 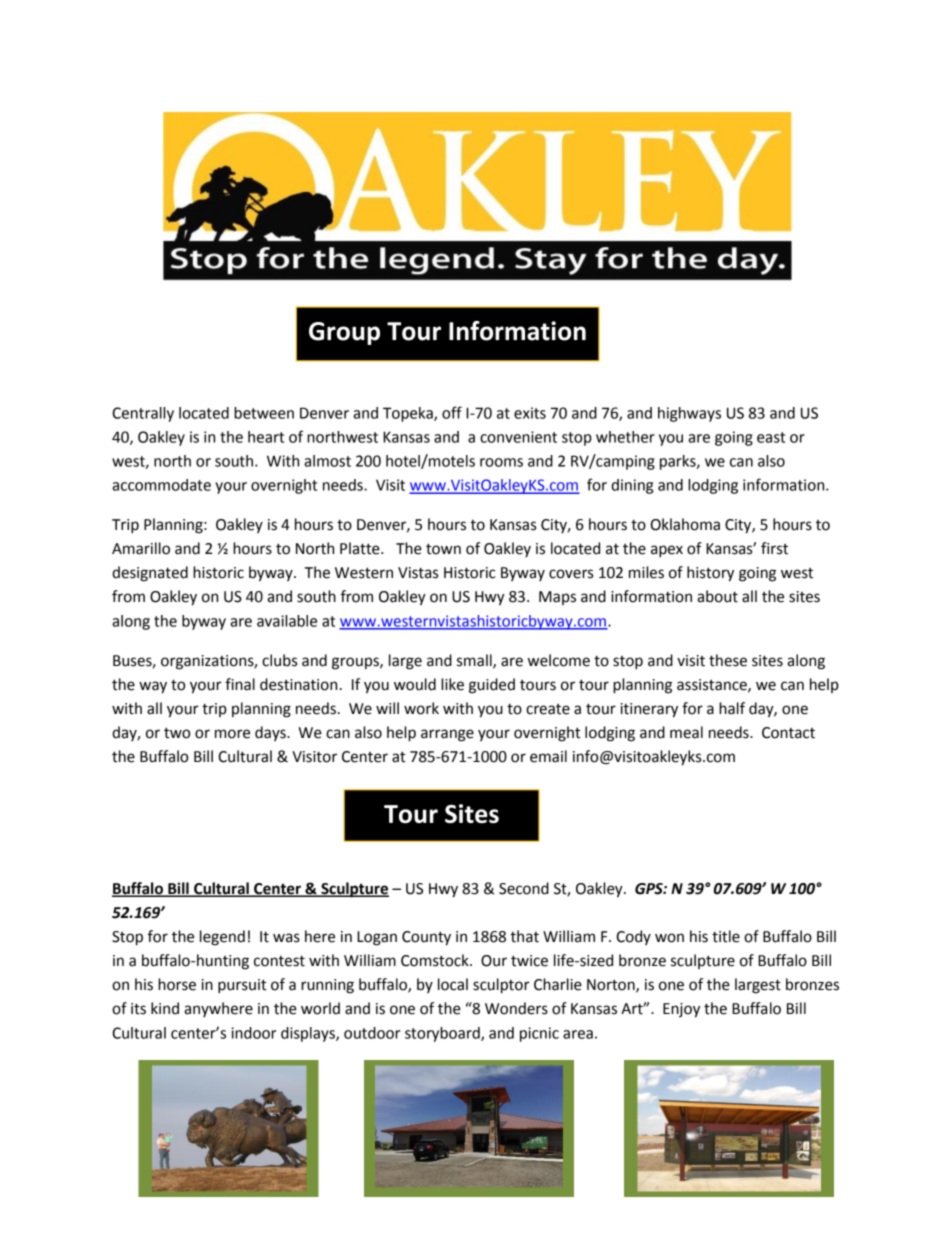 I want to click on town, so click(x=443, y=549).
